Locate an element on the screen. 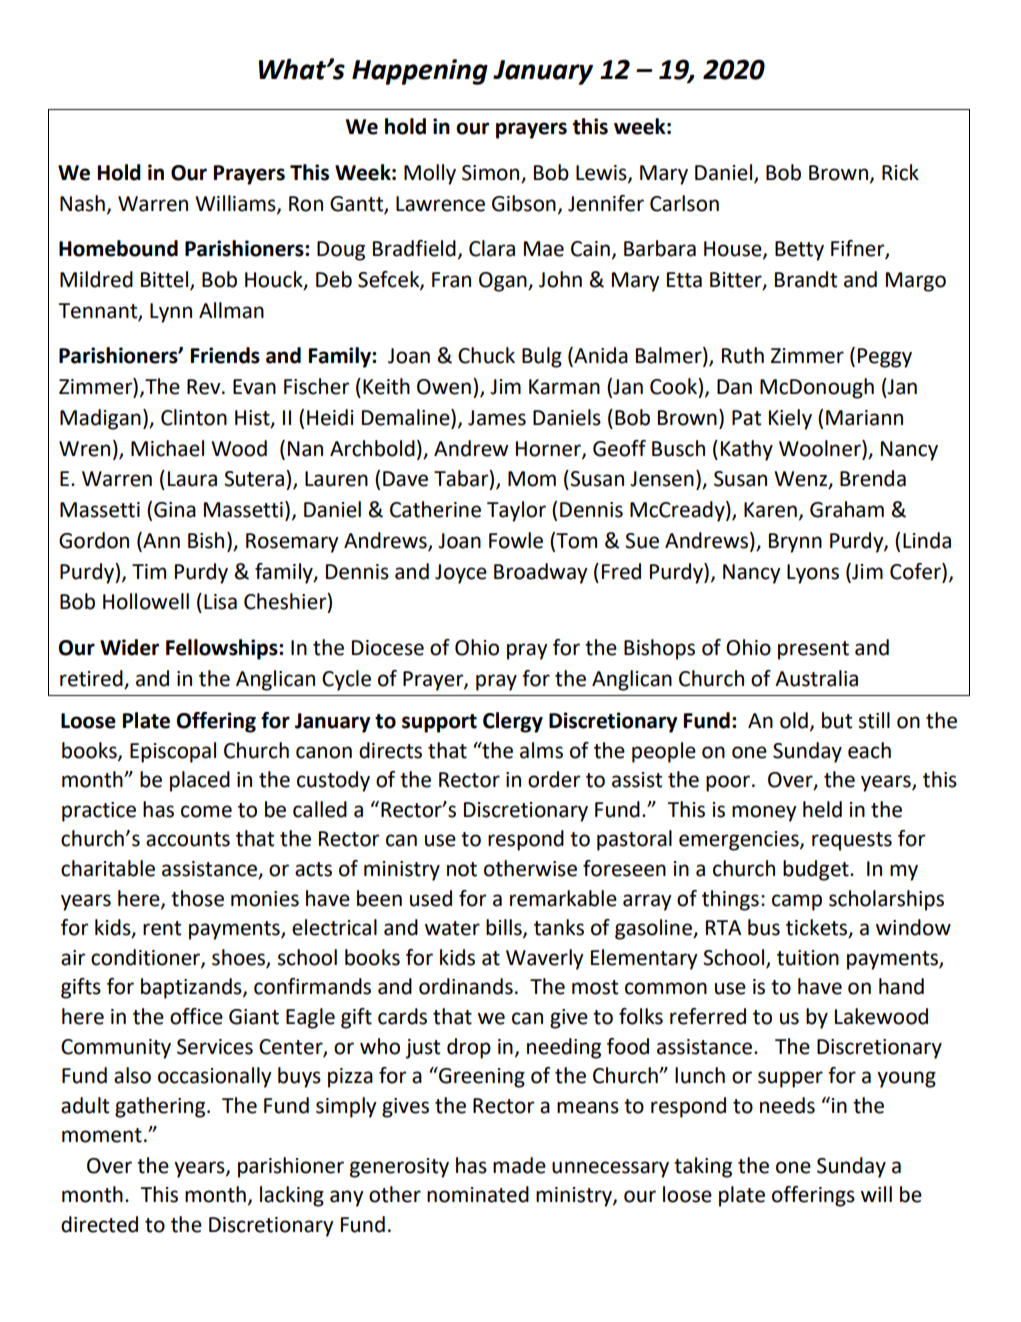  each is located at coordinates (869, 750).
